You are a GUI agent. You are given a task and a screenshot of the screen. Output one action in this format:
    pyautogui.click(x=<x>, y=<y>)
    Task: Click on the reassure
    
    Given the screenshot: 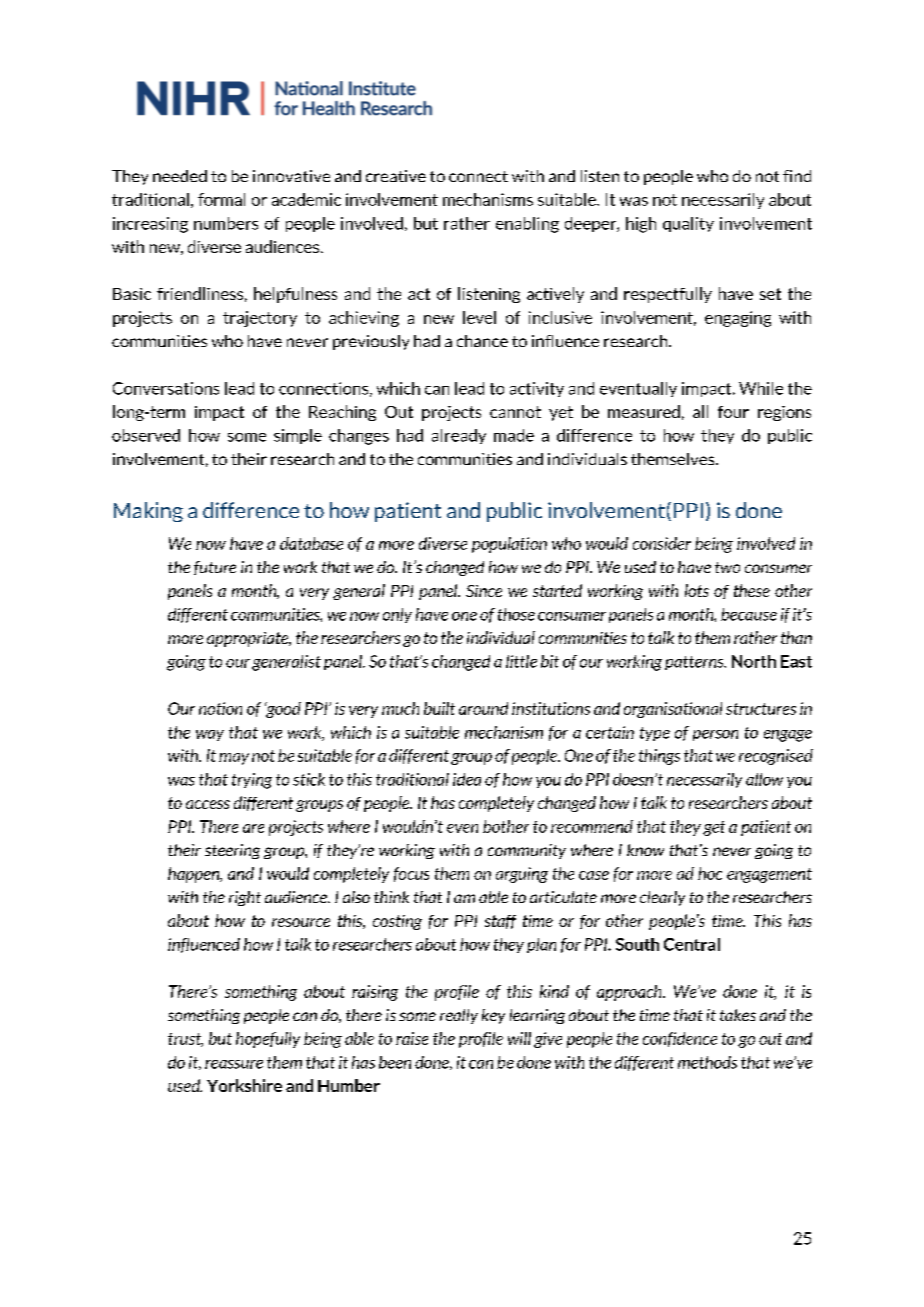 What is the action you would take?
    pyautogui.click(x=234, y=1064)
